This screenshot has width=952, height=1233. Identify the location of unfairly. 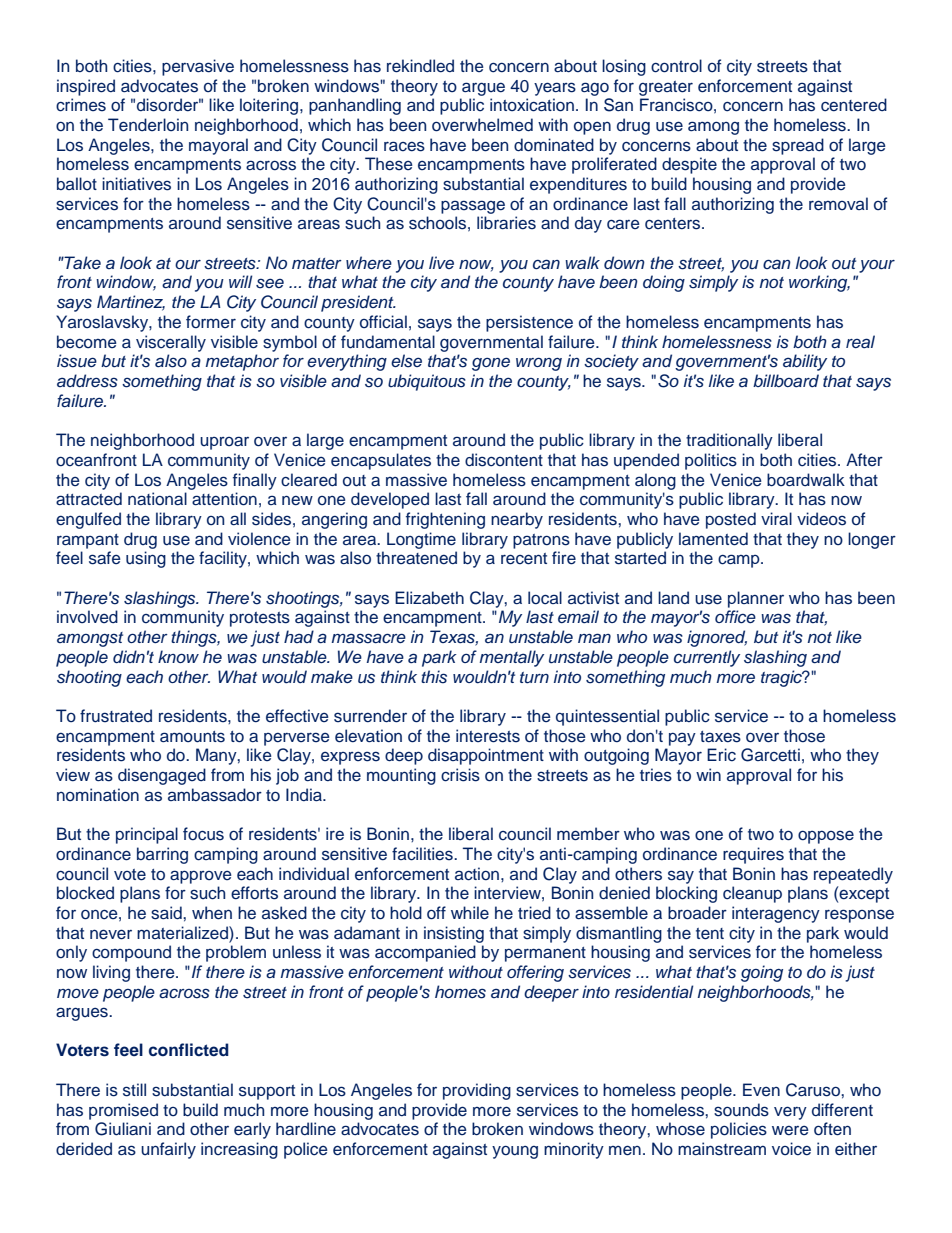
(168, 1150).
